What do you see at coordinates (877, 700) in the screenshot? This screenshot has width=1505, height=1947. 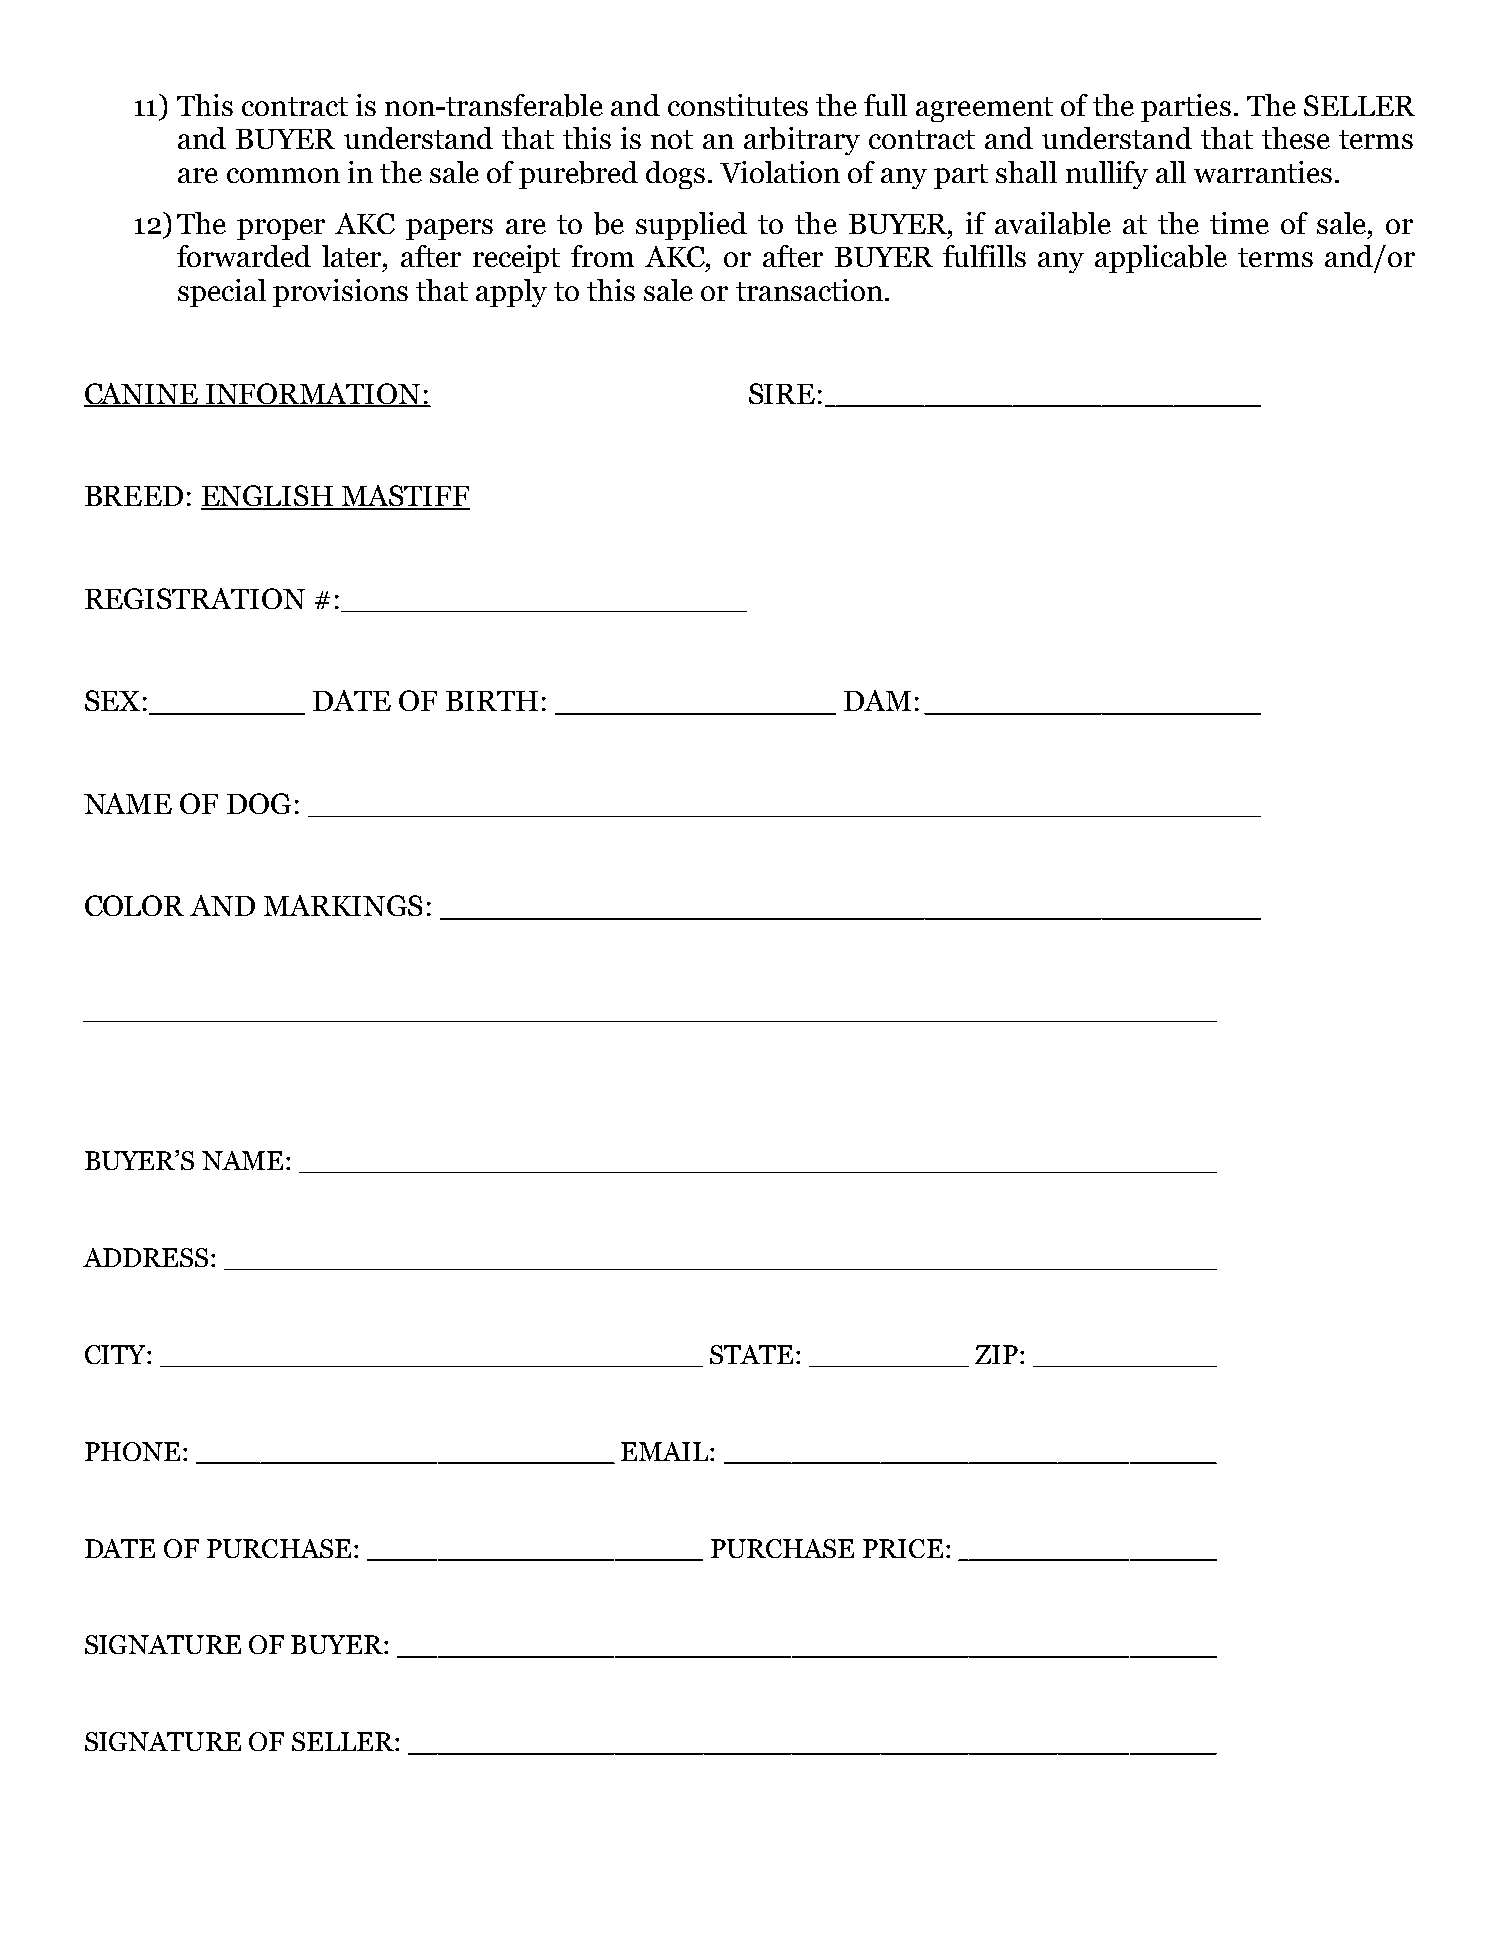 I see `DAM` at bounding box center [877, 700].
